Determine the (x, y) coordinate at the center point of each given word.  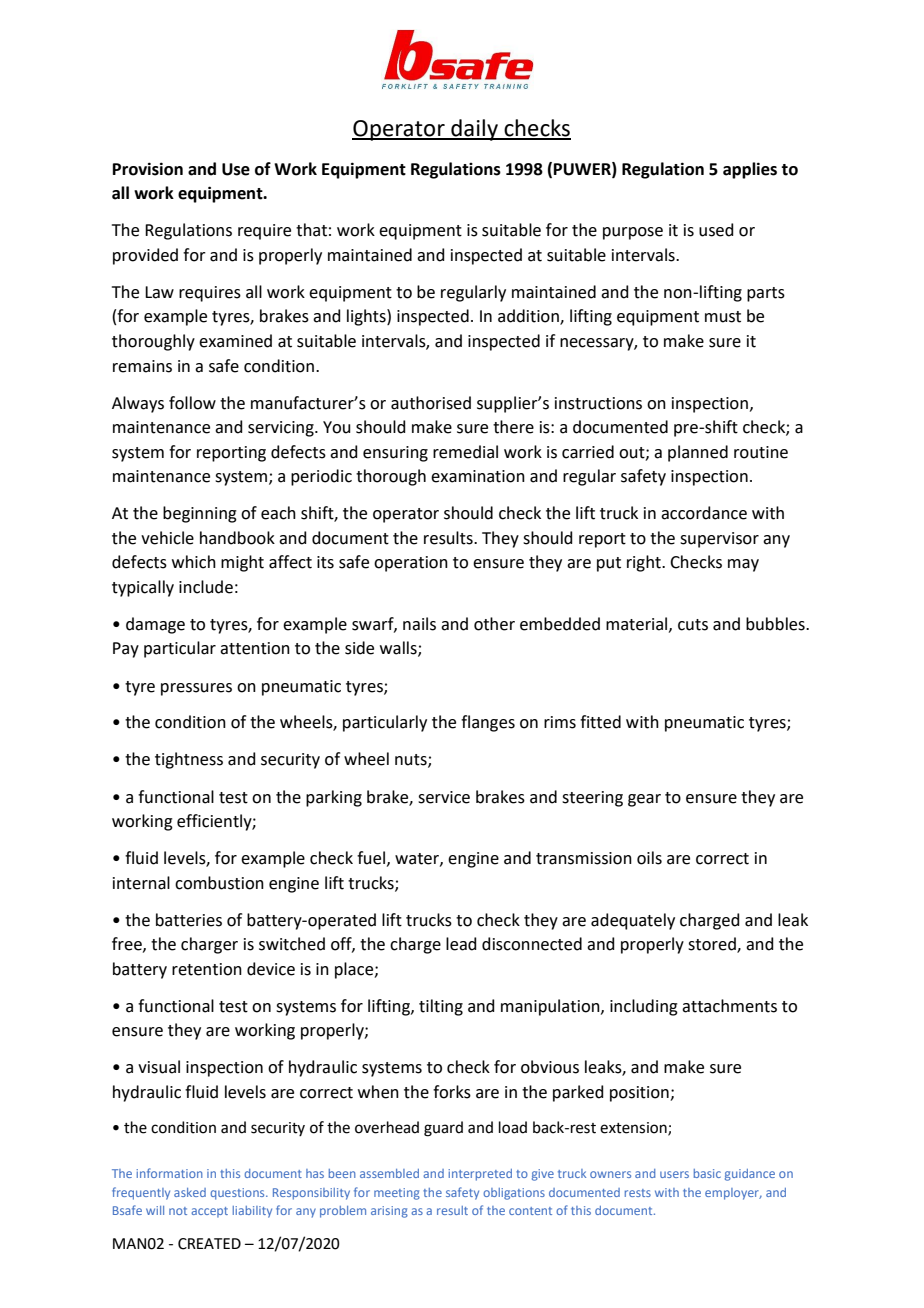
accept (209, 1212)
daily (474, 130)
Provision (148, 169)
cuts (693, 625)
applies (750, 170)
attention (255, 648)
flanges (488, 723)
